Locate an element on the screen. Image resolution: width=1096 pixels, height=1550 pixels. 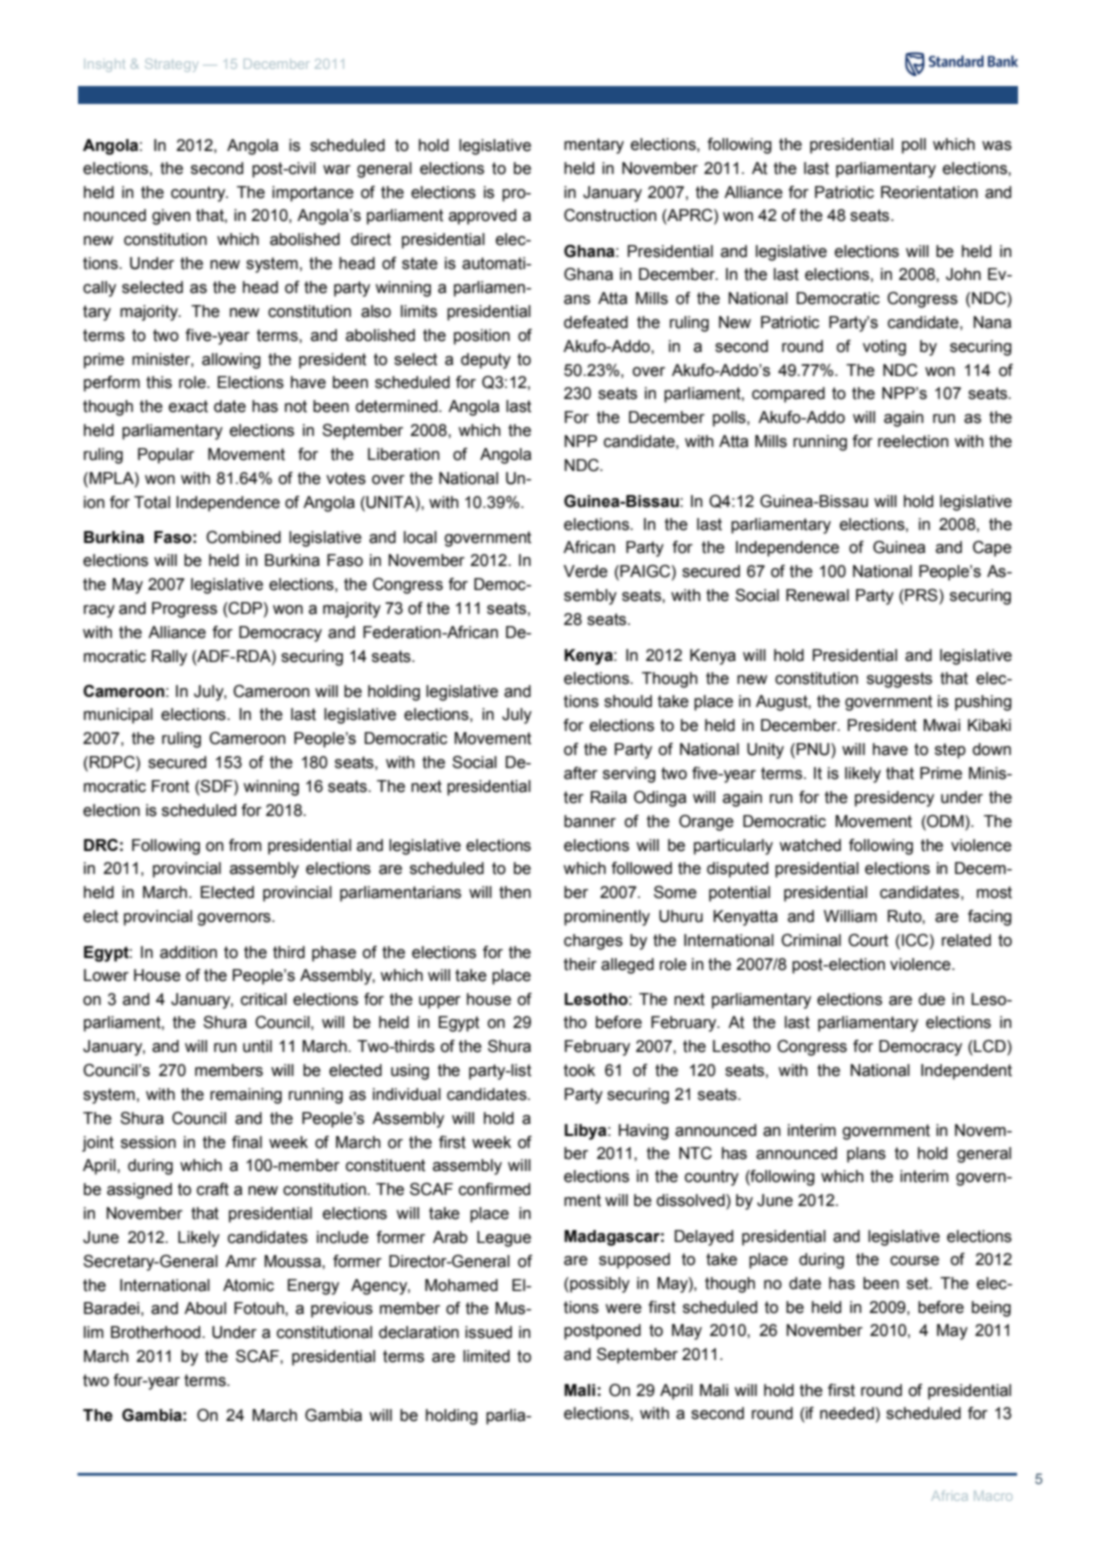
Construction is located at coordinates (610, 215).
